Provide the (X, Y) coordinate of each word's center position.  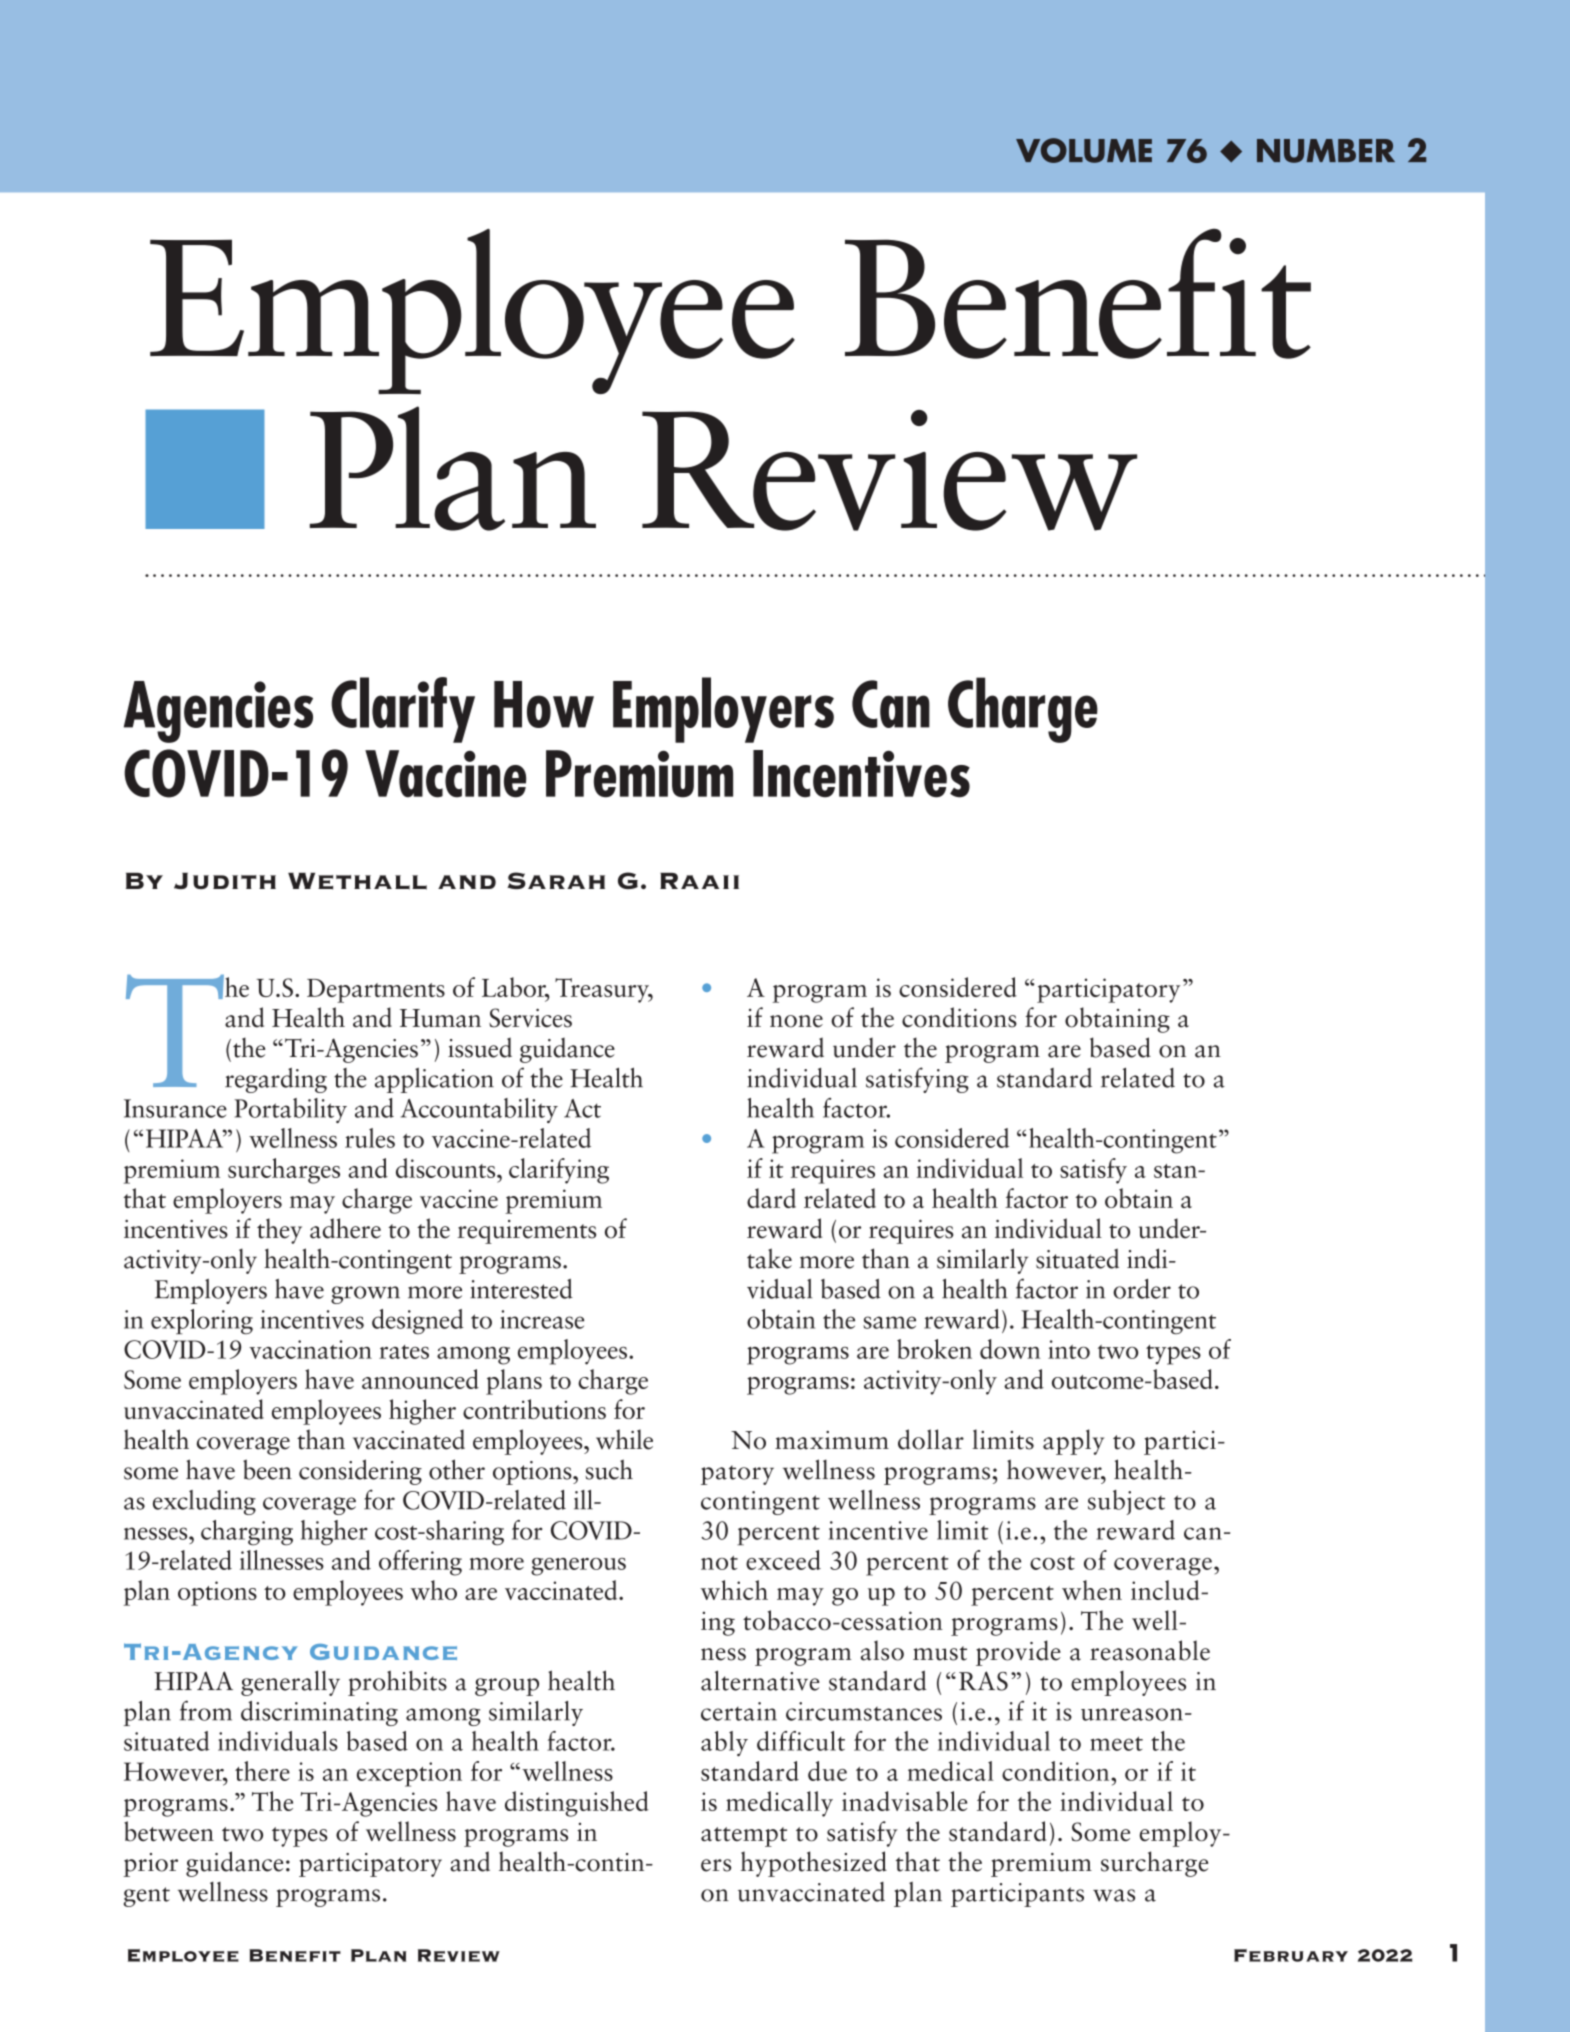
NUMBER (1326, 151)
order (1142, 1289)
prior (150, 1865)
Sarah (556, 880)
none (796, 1021)
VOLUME (1084, 150)
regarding (276, 1080)
